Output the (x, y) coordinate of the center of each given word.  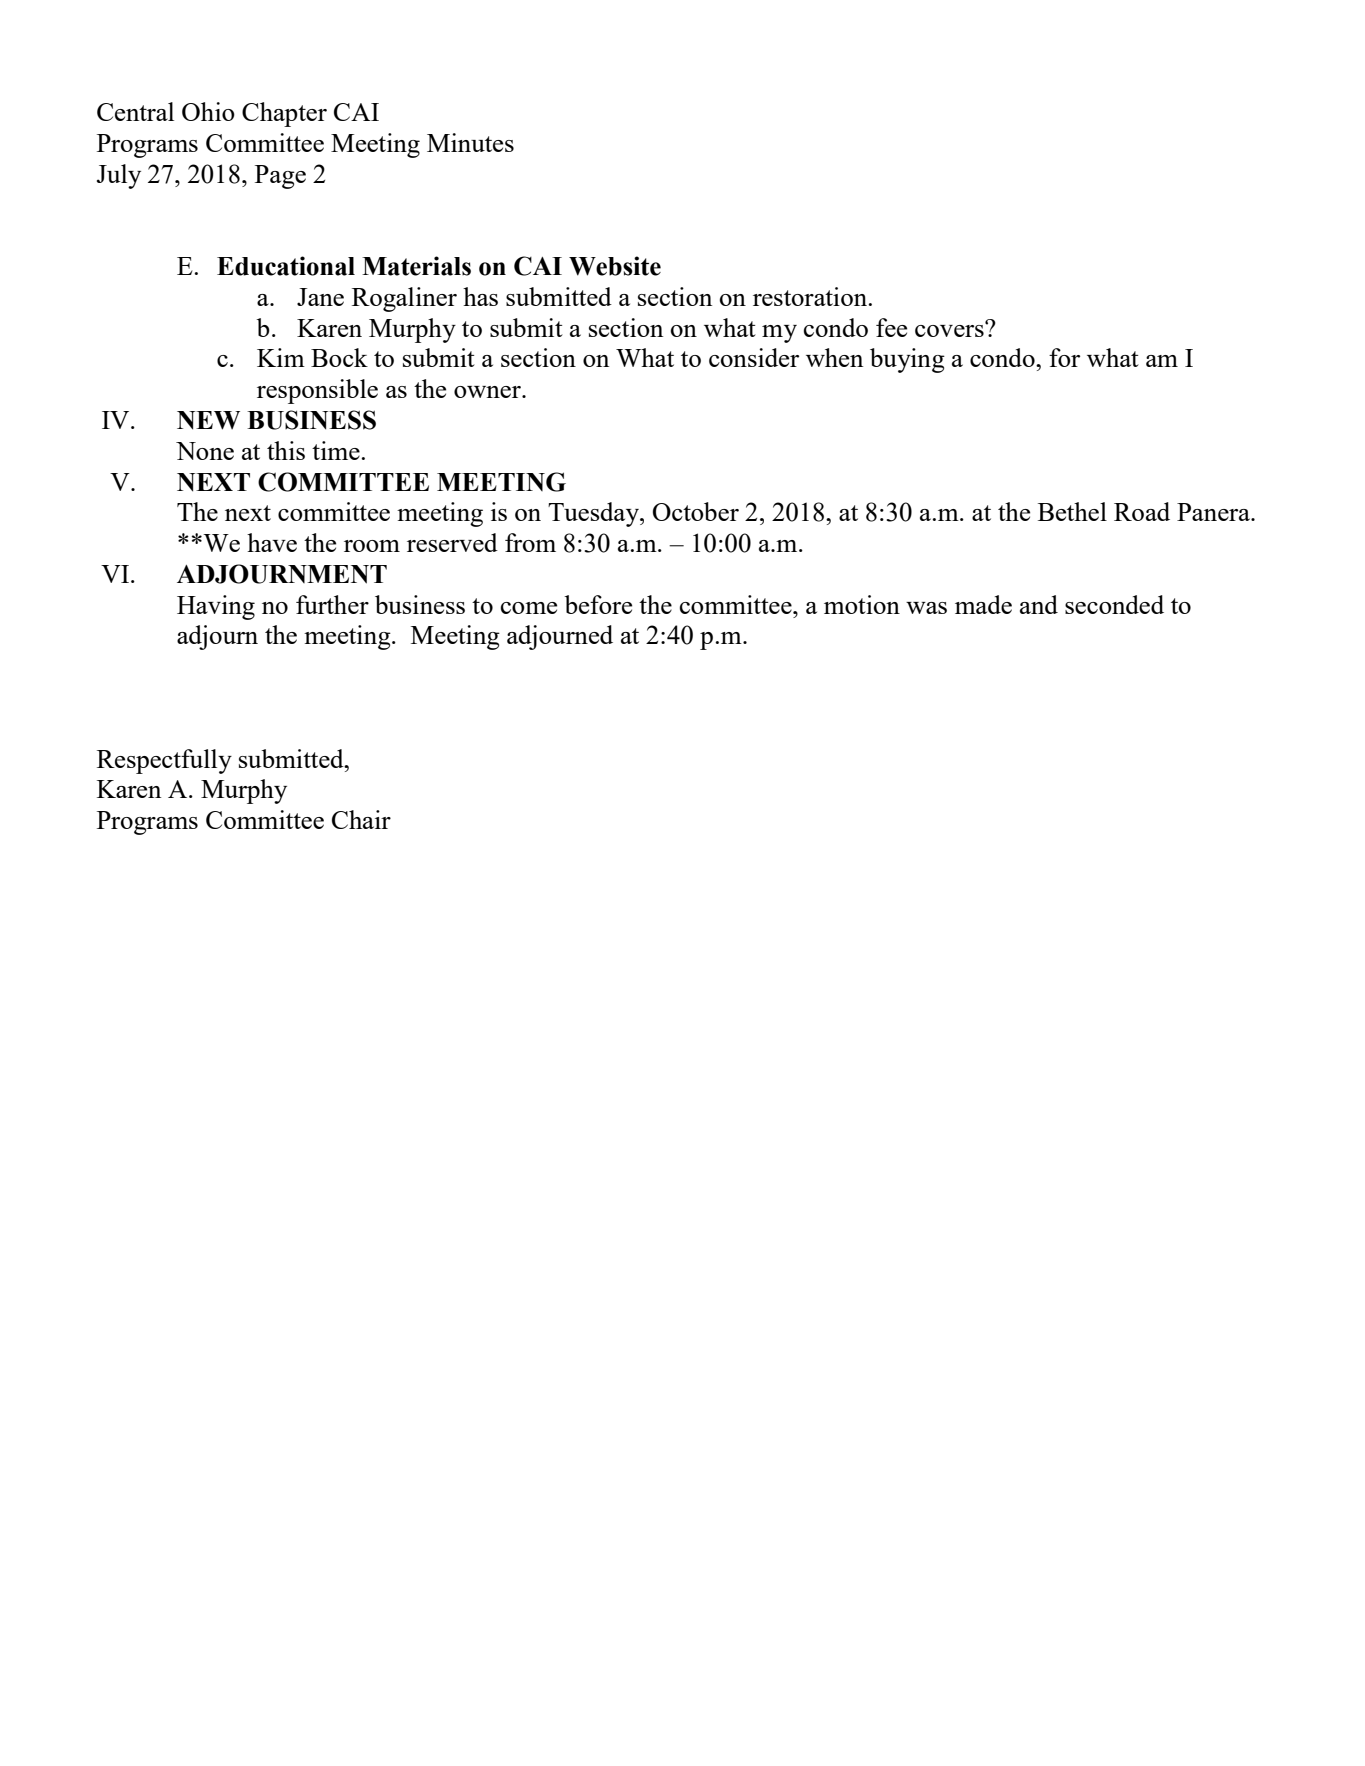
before (598, 604)
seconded (1114, 604)
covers (950, 329)
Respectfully (164, 761)
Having (216, 607)
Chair (361, 819)
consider (754, 357)
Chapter (284, 114)
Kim (281, 357)
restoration (811, 296)
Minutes (470, 142)
